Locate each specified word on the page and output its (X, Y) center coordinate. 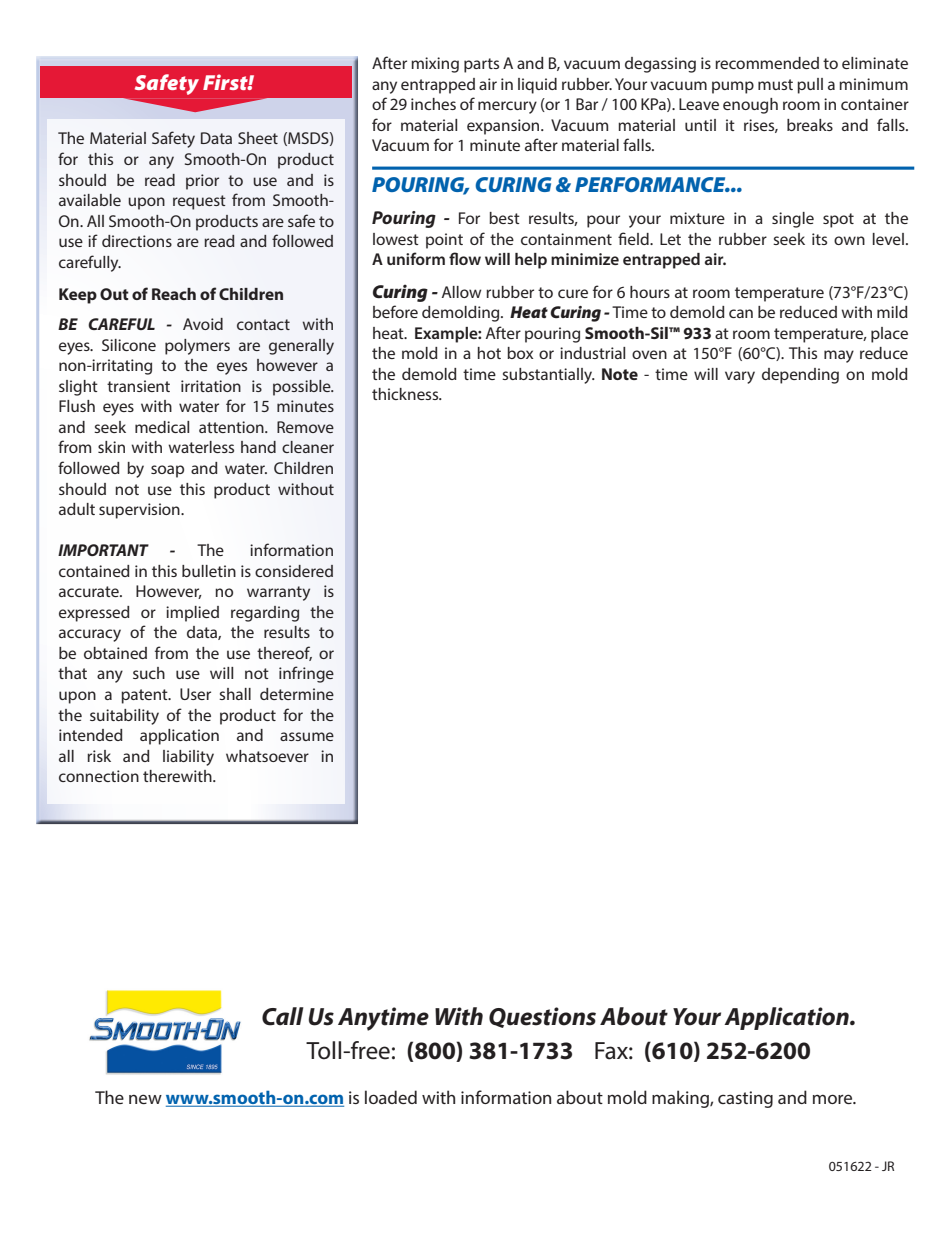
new (145, 1099)
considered (294, 571)
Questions (542, 1017)
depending (800, 376)
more (834, 1099)
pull (810, 86)
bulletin (209, 571)
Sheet (258, 138)
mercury (507, 107)
